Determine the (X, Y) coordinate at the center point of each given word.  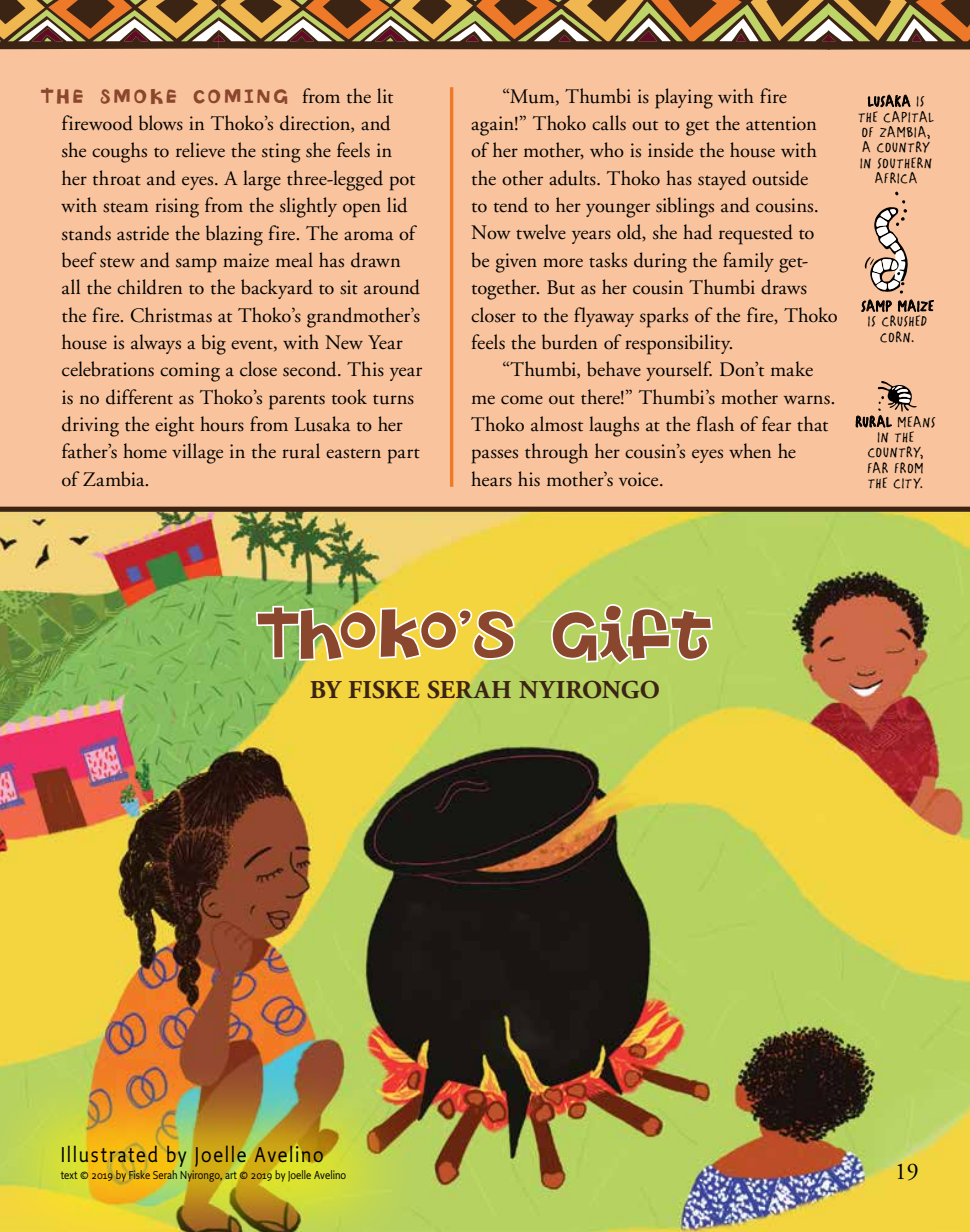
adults (573, 178)
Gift (632, 634)
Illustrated (109, 1154)
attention (781, 123)
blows (161, 123)
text (69, 1175)
